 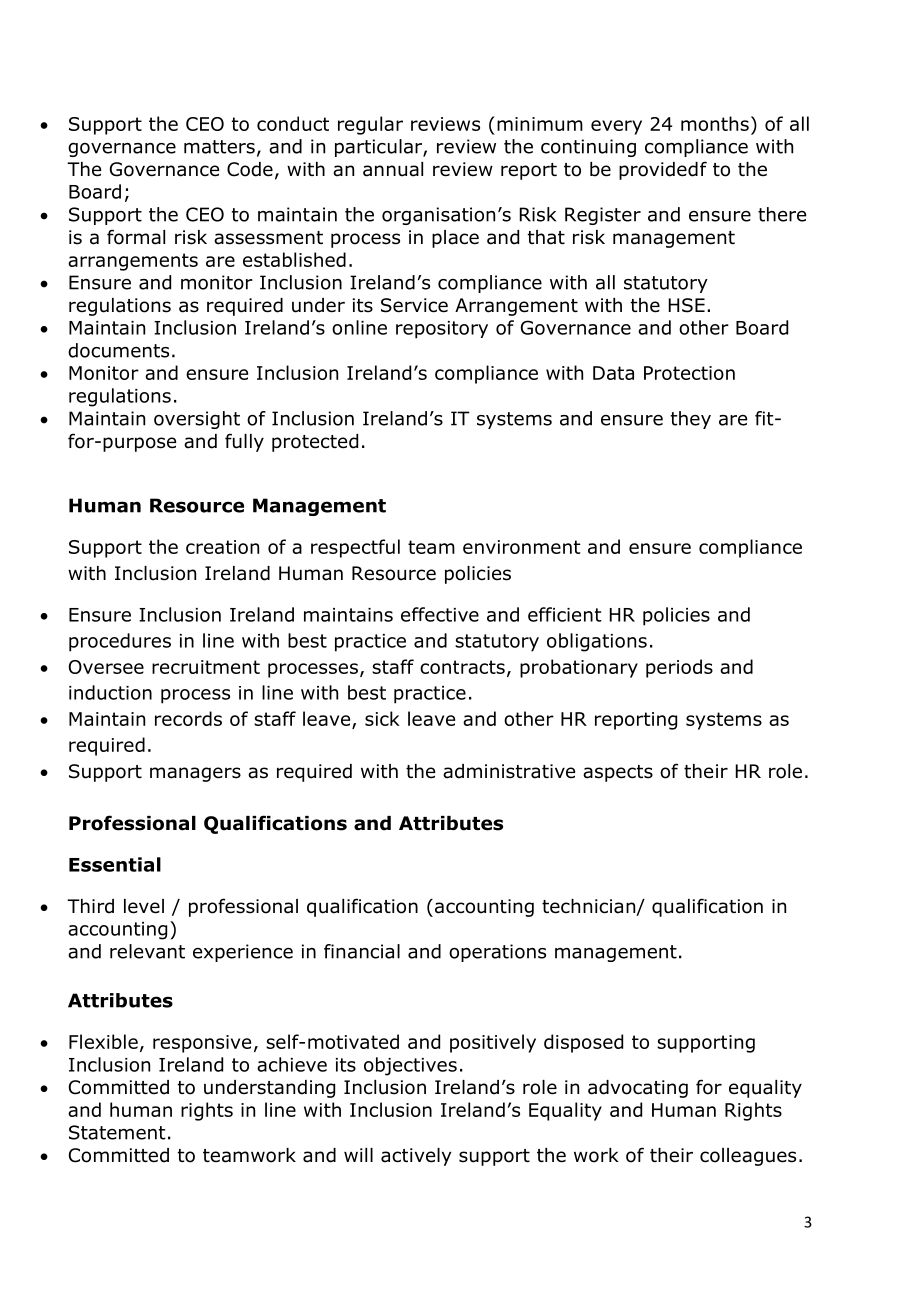 I want to click on months, so click(x=715, y=123).
